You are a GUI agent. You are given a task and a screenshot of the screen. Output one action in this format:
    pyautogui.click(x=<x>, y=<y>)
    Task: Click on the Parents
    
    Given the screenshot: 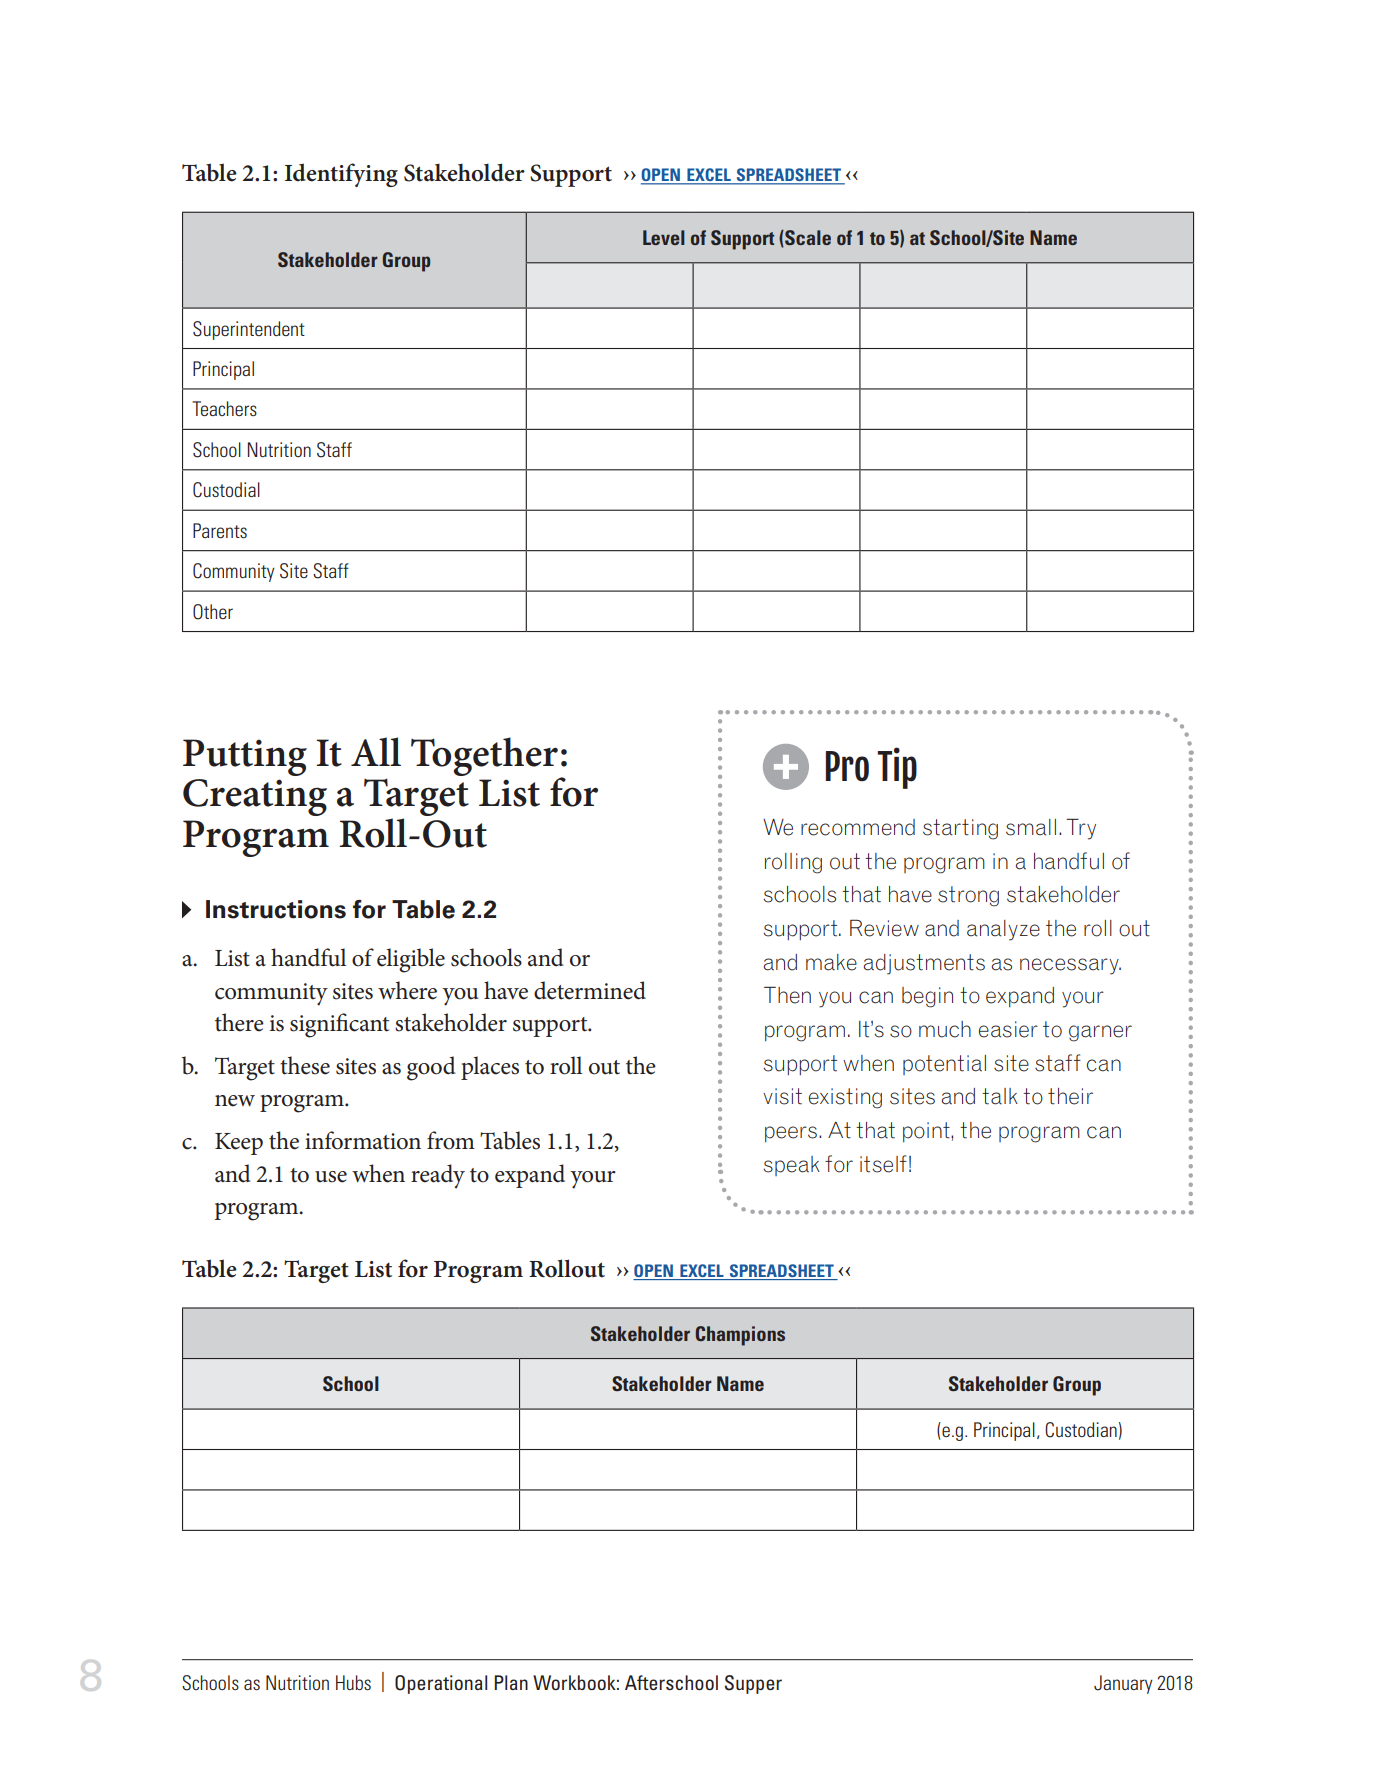 What is the action you would take?
    pyautogui.click(x=220, y=530)
